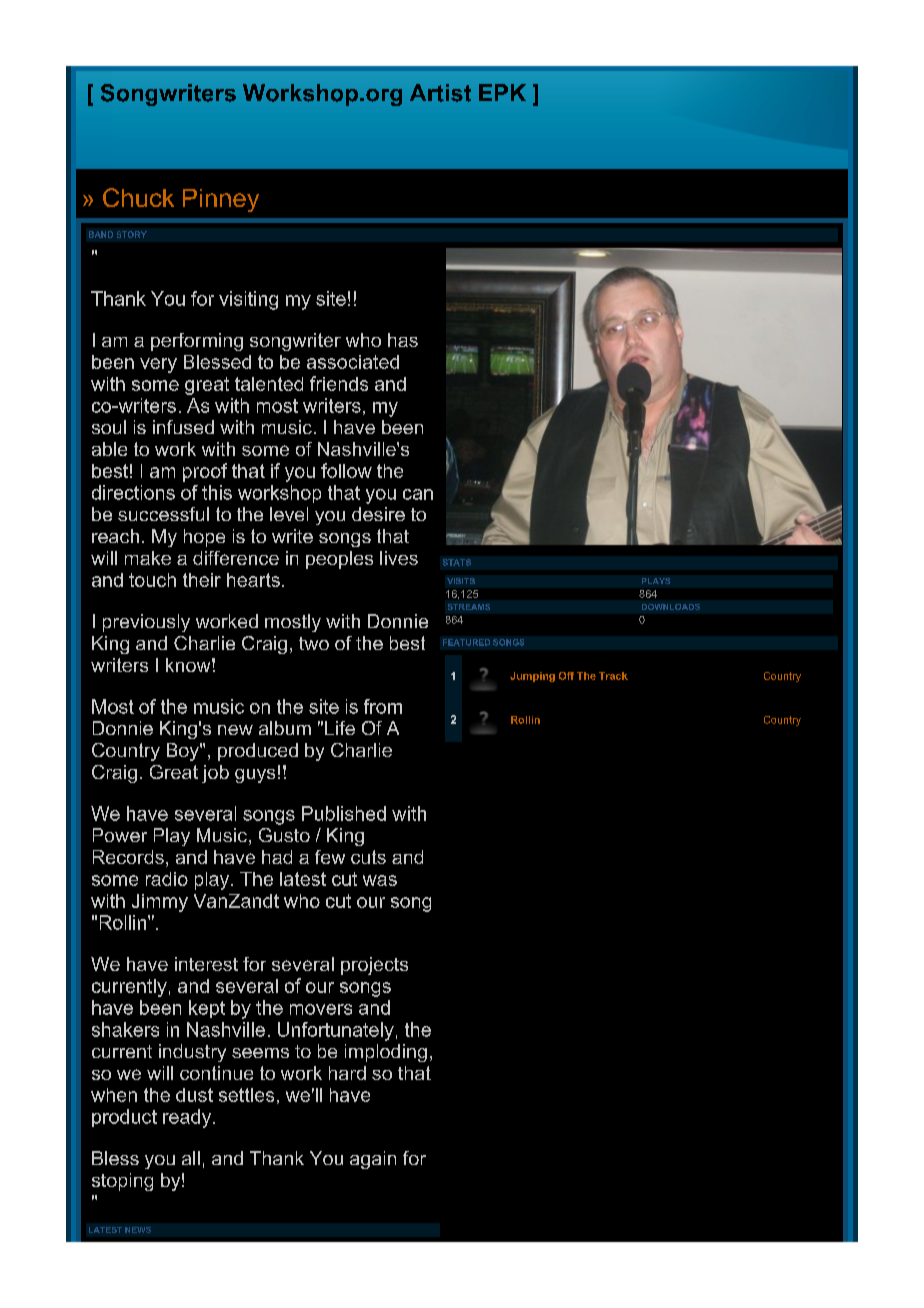 The height and width of the screenshot is (1308, 924). I want to click on Life, so click(340, 728).
